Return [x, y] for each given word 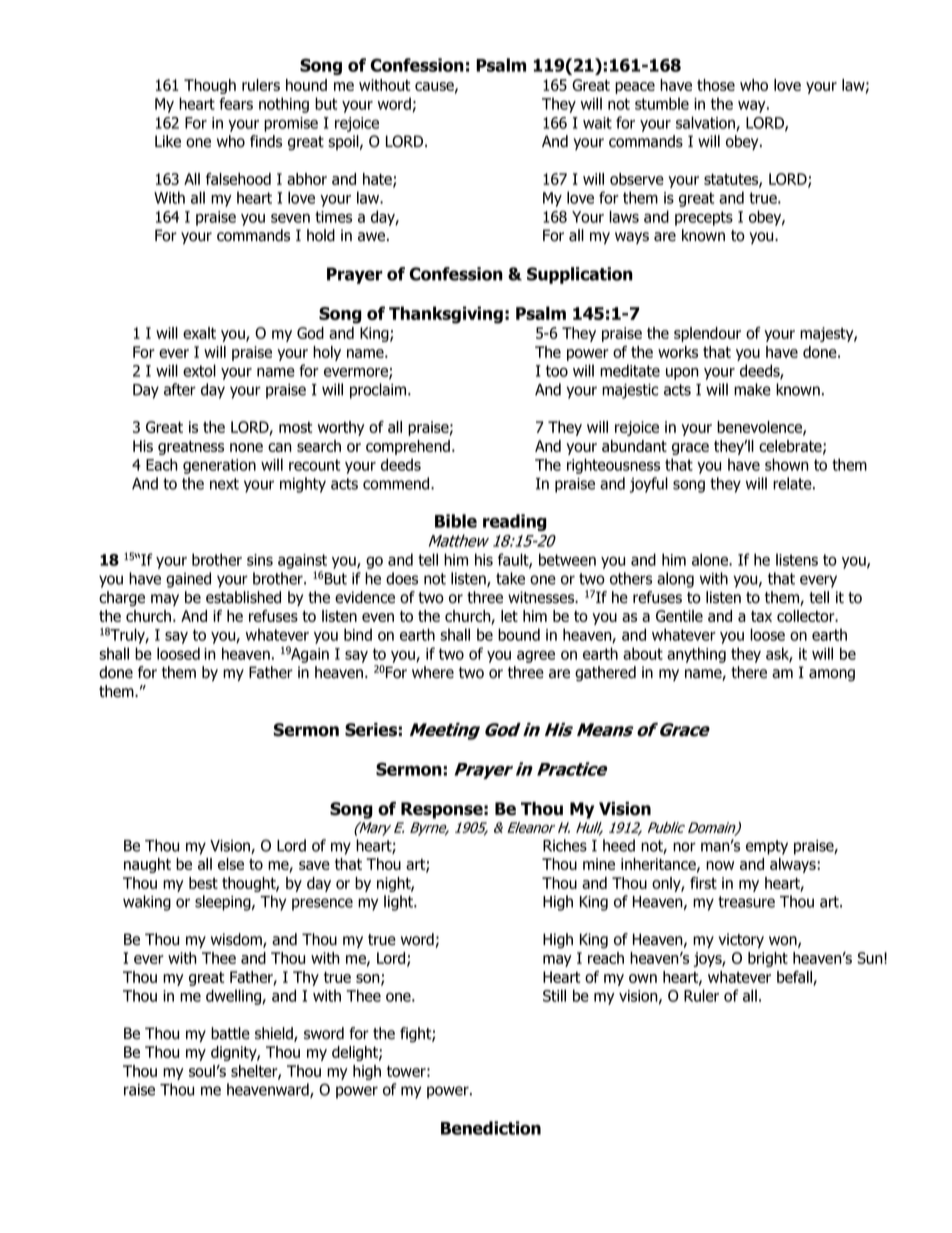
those [716, 85]
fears [236, 103]
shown [787, 464]
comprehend [408, 447]
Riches [565, 845]
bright [768, 959]
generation [219, 466]
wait [597, 123]
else [231, 864]
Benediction [491, 1128]
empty [767, 847]
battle [230, 1033]
